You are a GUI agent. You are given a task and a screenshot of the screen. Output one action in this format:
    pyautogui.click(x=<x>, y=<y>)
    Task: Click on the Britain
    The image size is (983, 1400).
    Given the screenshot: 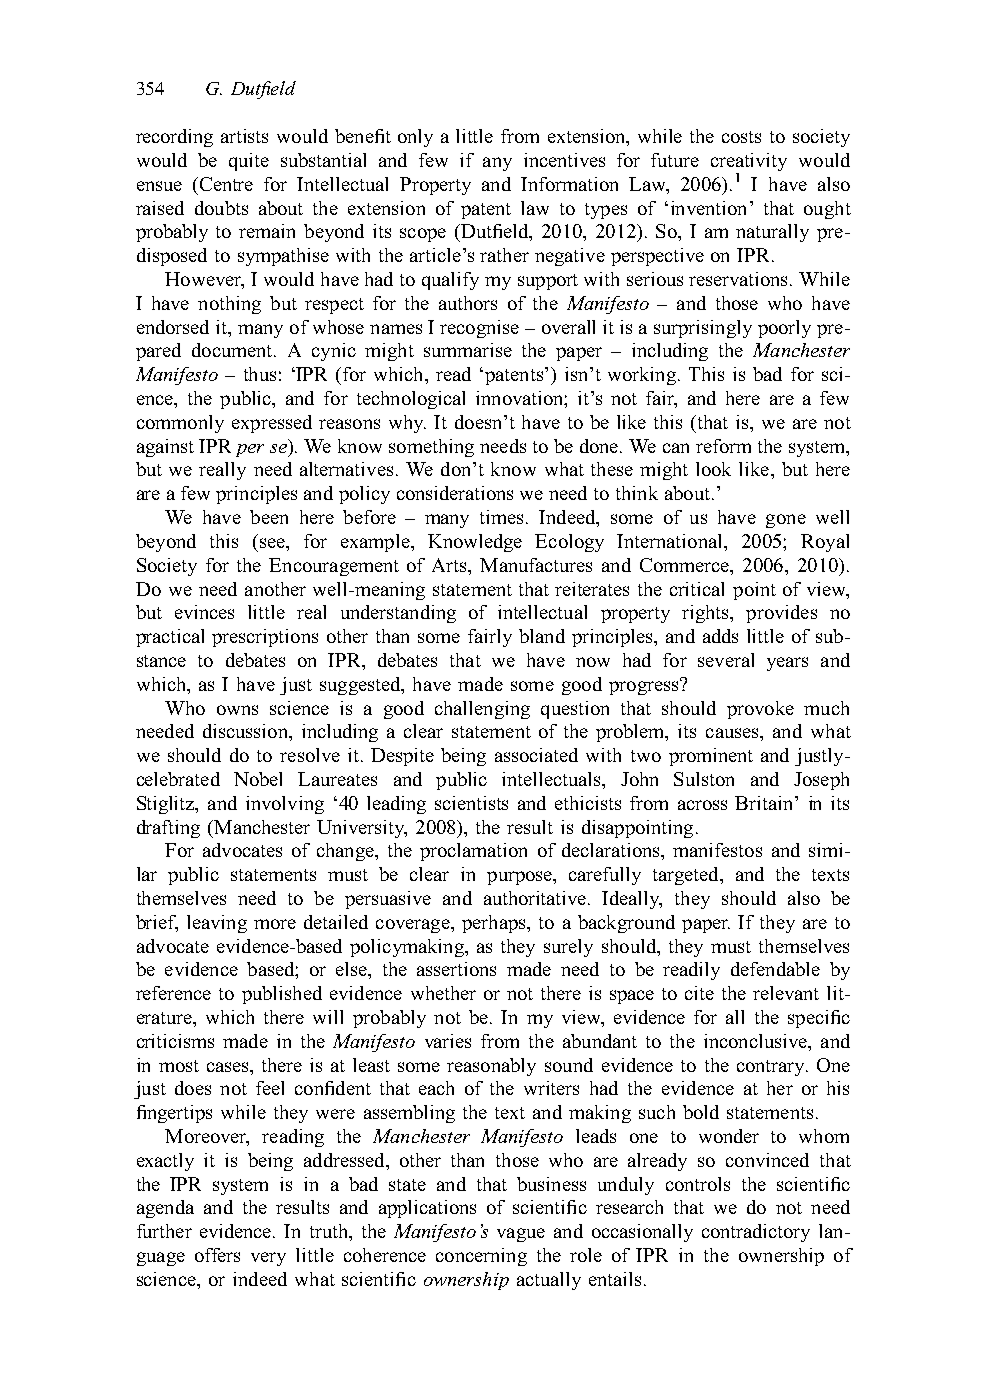 What is the action you would take?
    pyautogui.click(x=765, y=803)
